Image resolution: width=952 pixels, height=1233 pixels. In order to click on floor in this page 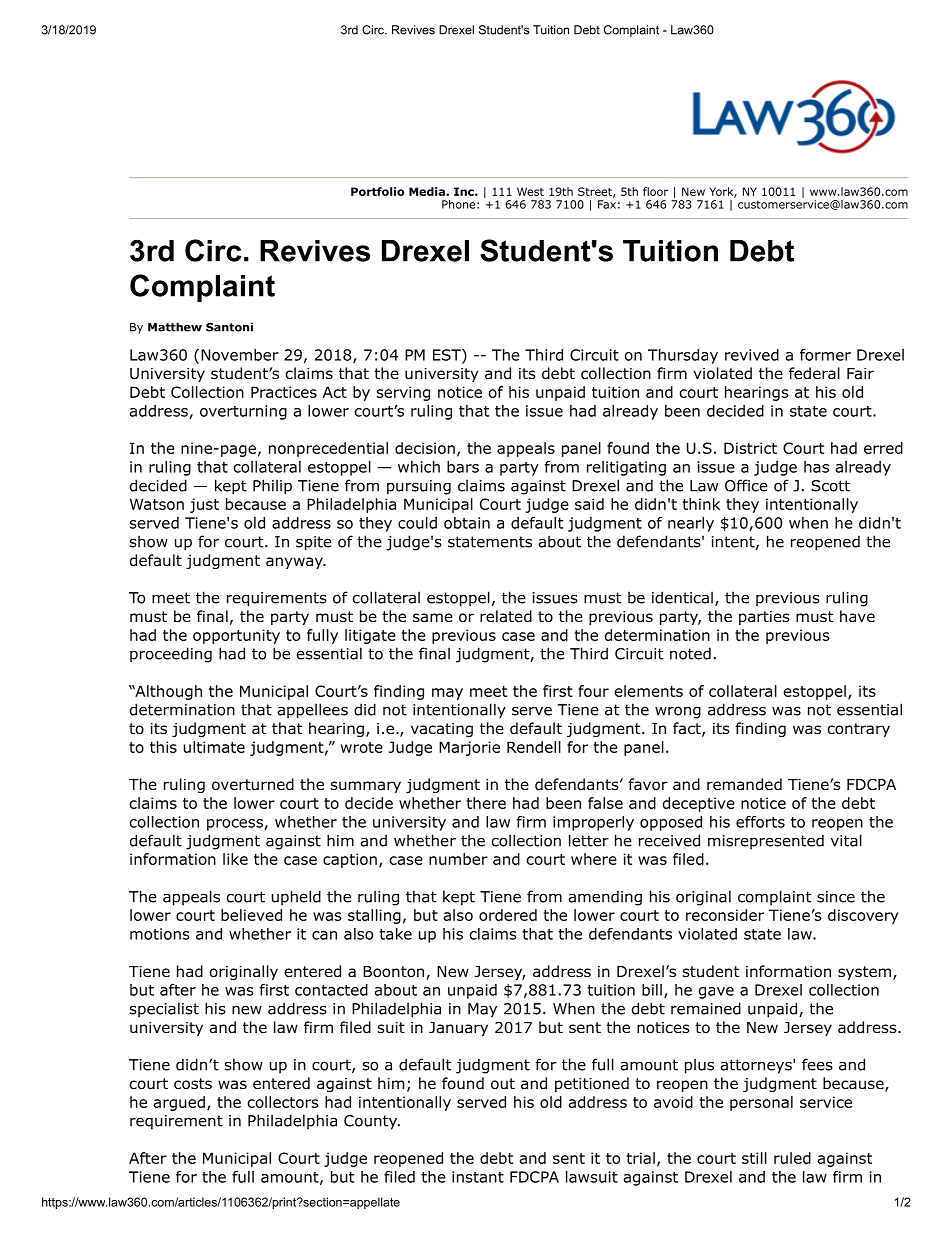, I will do `click(655, 191)`.
